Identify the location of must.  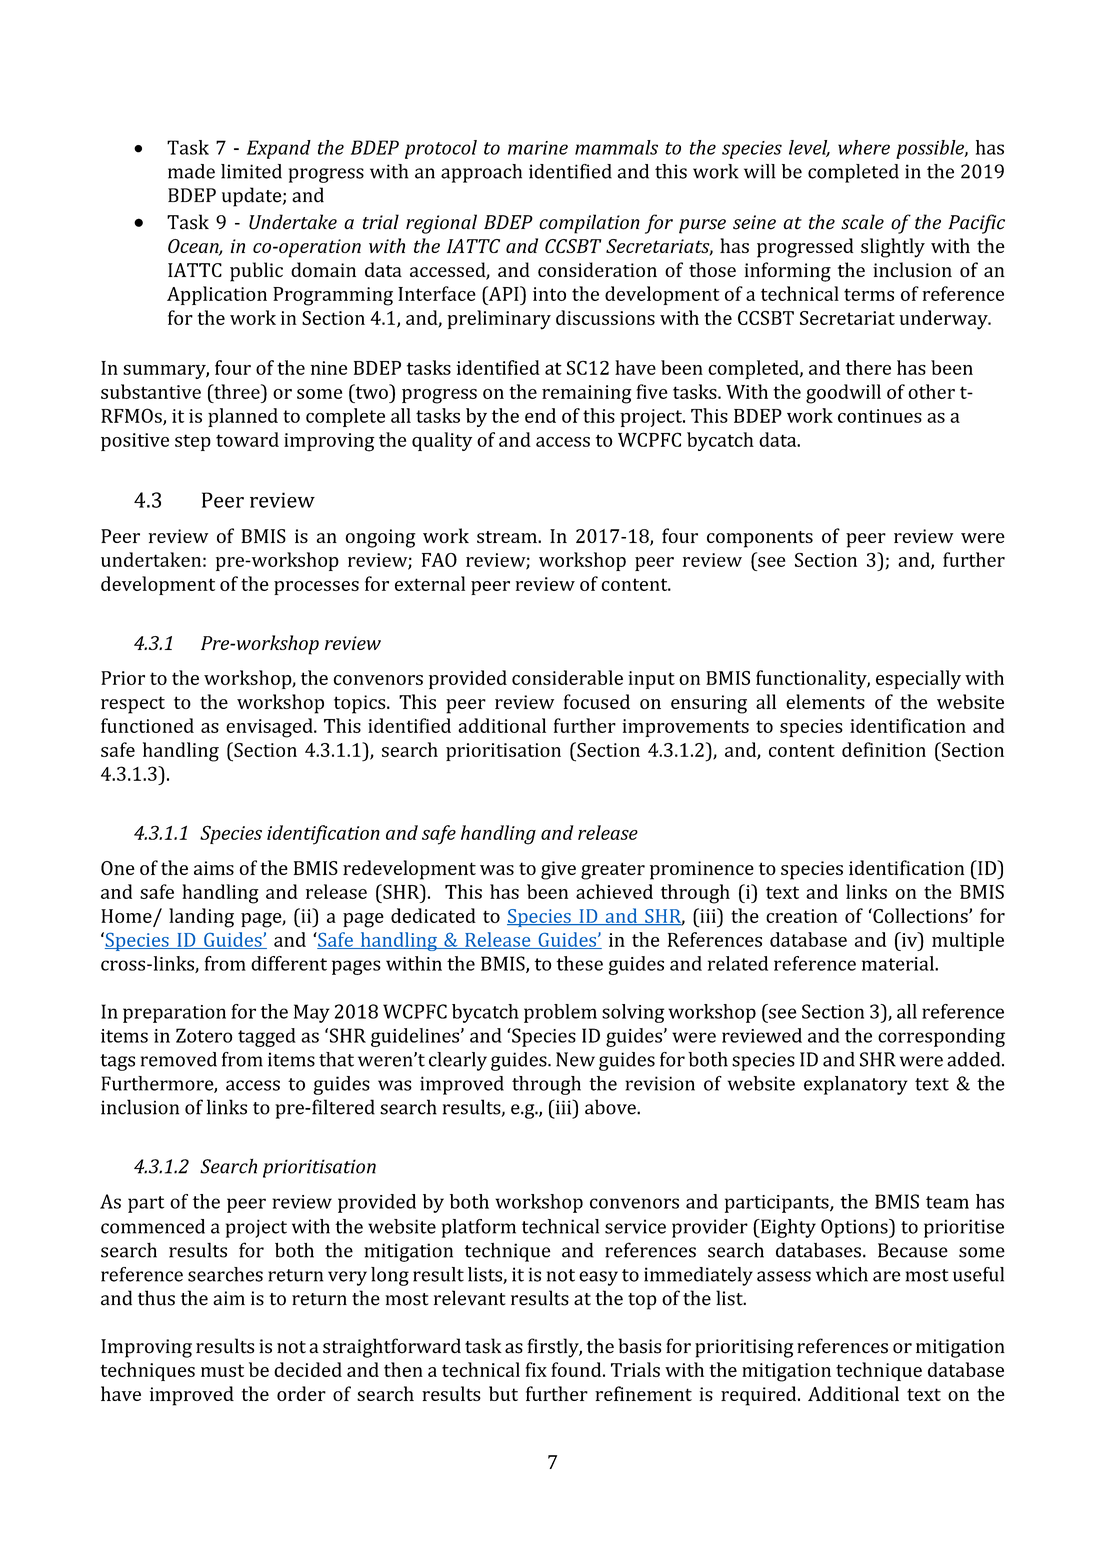
(222, 1370).
